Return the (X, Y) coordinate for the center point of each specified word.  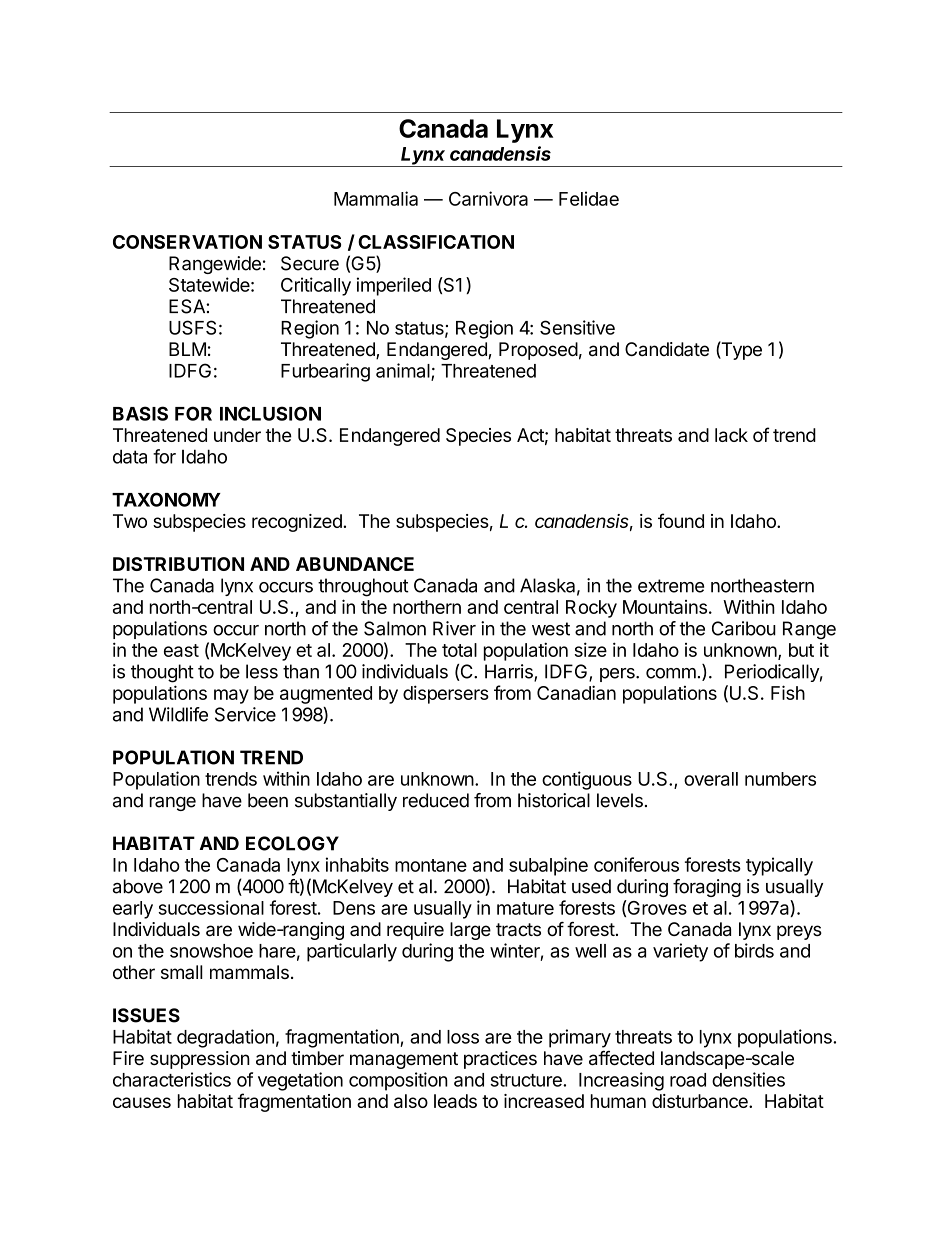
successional (211, 907)
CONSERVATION (187, 242)
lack (731, 435)
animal (404, 371)
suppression (200, 1060)
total (459, 650)
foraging (707, 888)
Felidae (589, 198)
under (237, 435)
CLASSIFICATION (436, 242)
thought (162, 673)
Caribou (744, 628)
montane (431, 865)
